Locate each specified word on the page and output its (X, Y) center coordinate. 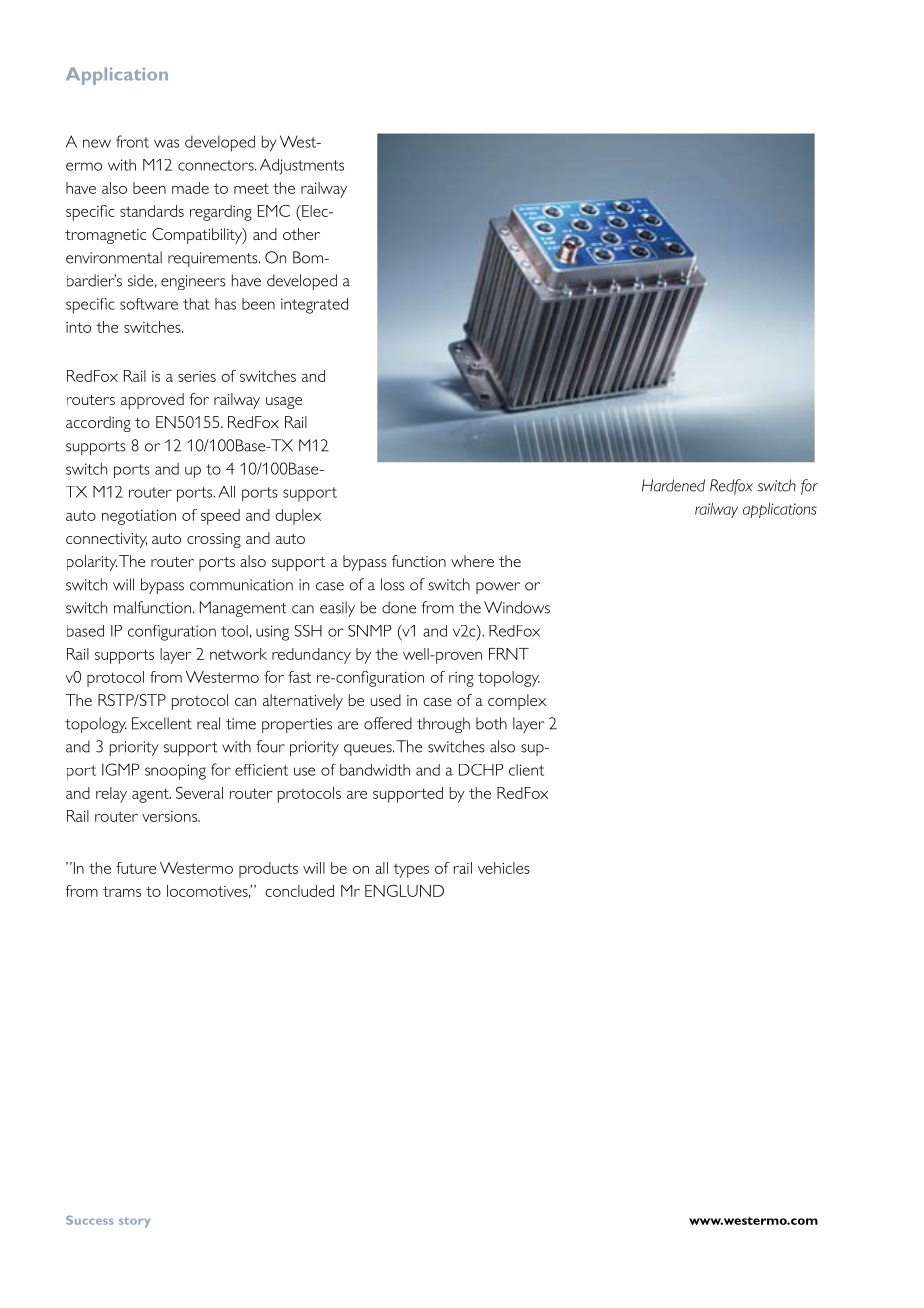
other (301, 234)
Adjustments (302, 167)
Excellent (162, 723)
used (386, 700)
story (134, 1222)
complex (517, 702)
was (166, 143)
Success (89, 1220)
